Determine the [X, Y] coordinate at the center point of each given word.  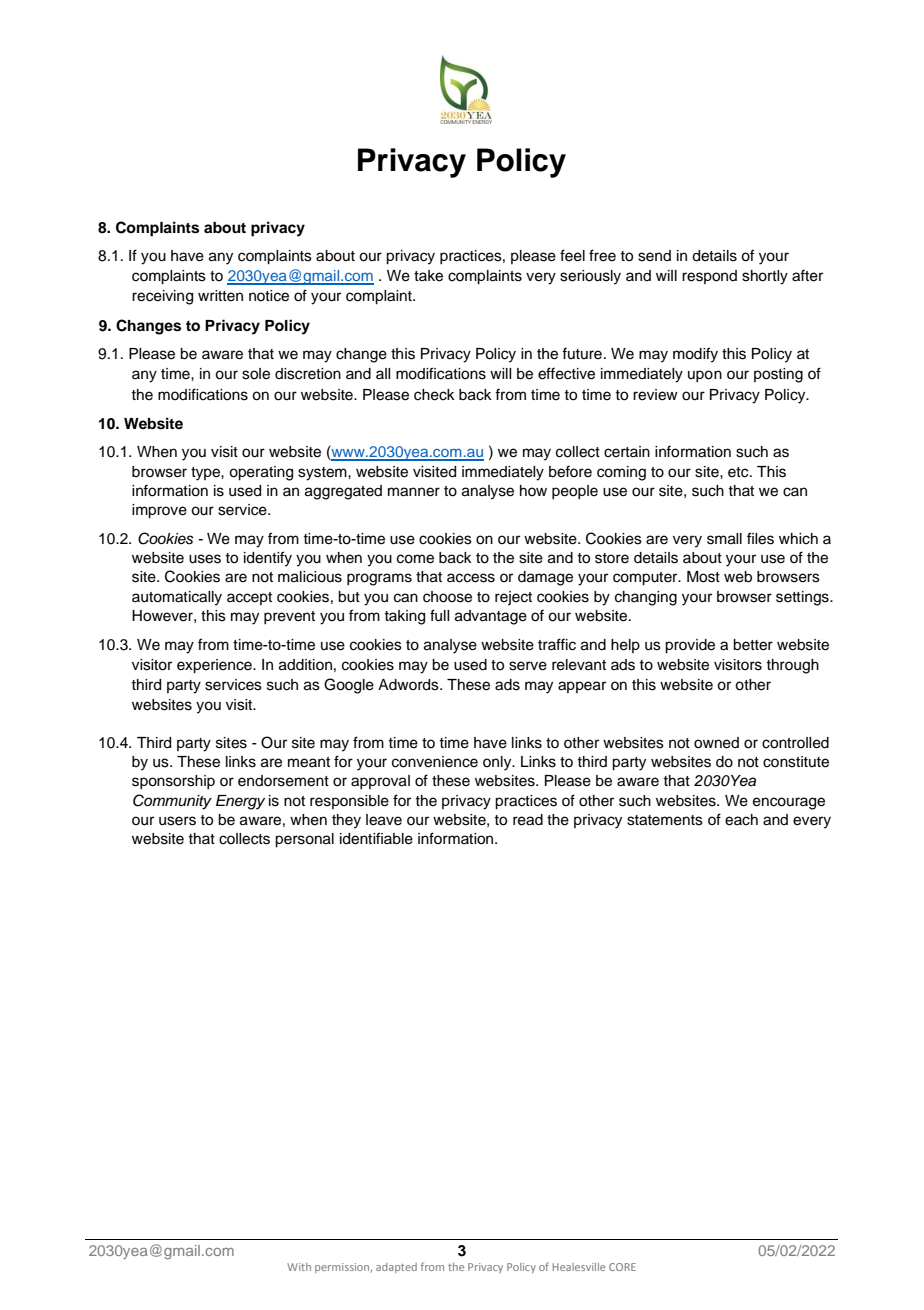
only [498, 763]
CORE [622, 1267]
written [220, 296]
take [428, 276]
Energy [240, 802]
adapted [396, 1268]
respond [709, 277]
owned [716, 743]
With [299, 1267]
